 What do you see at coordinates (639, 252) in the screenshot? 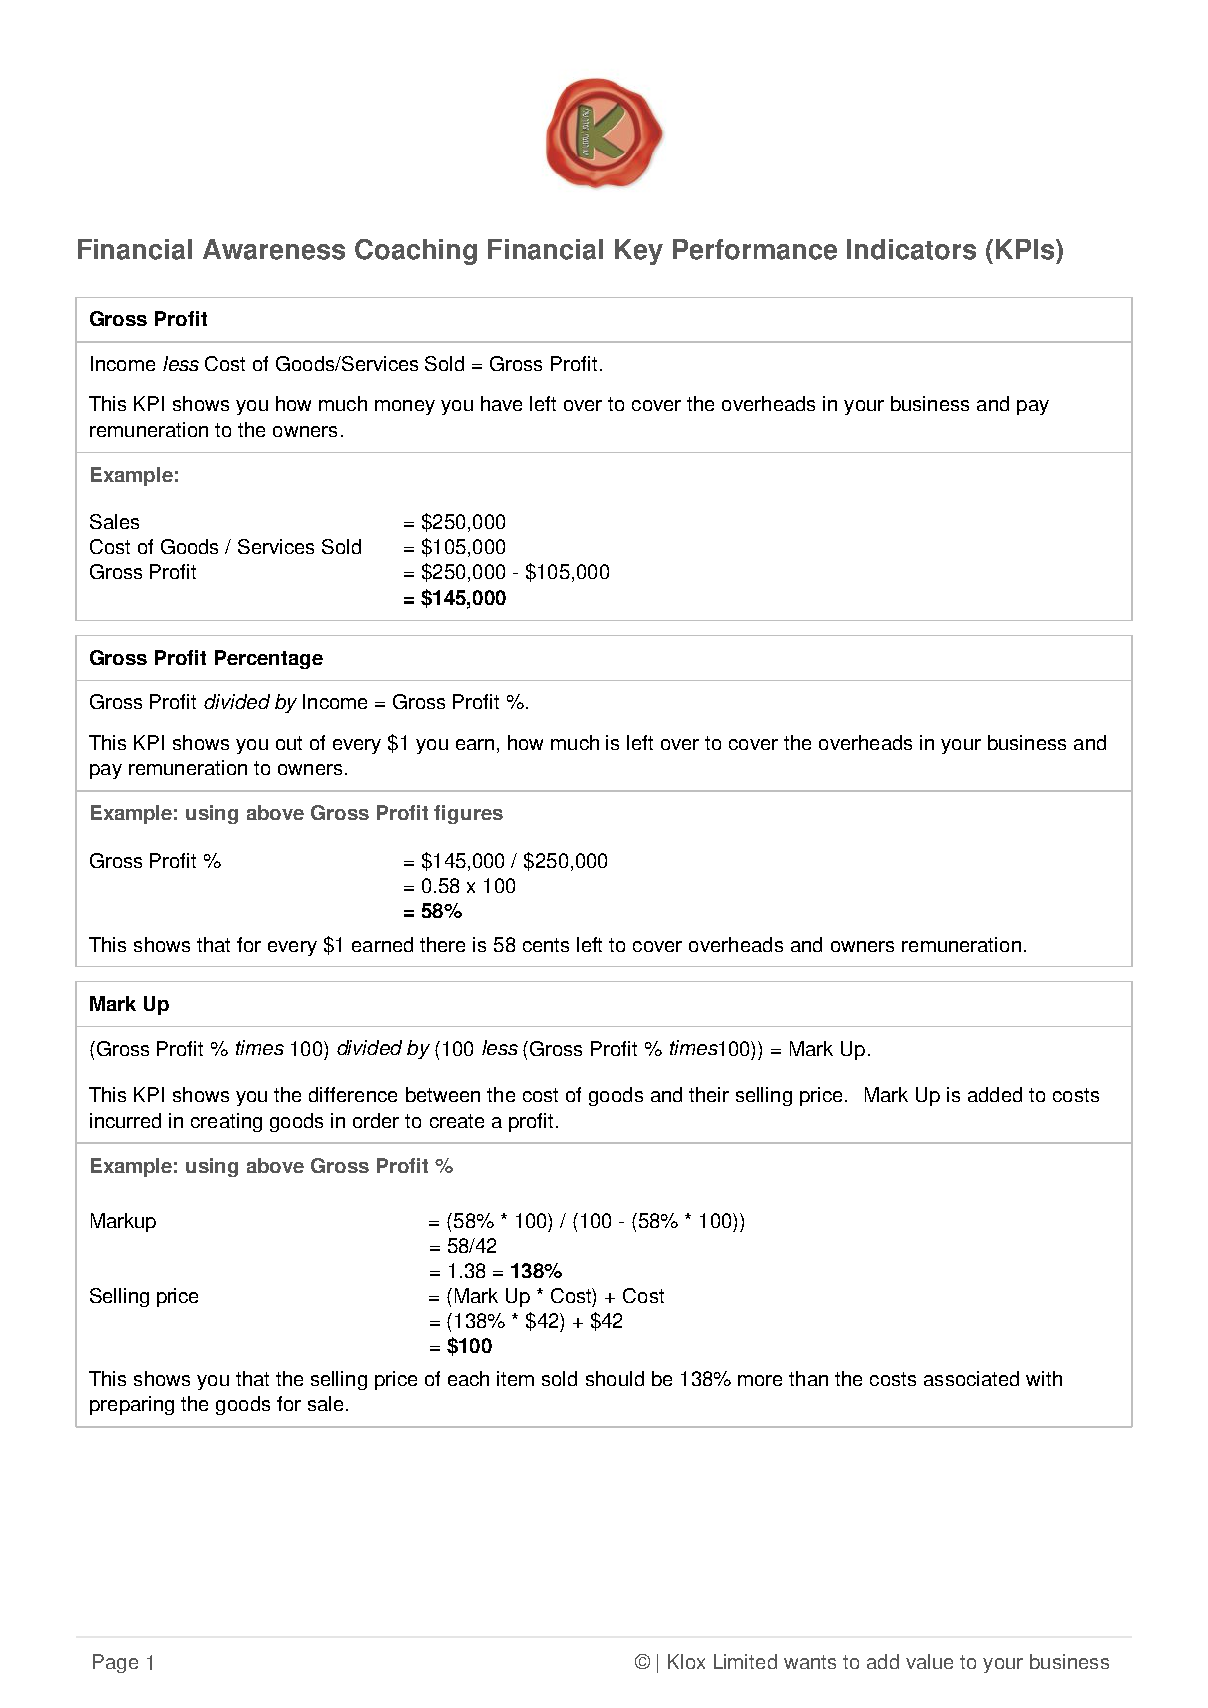
I see `Key` at bounding box center [639, 252].
